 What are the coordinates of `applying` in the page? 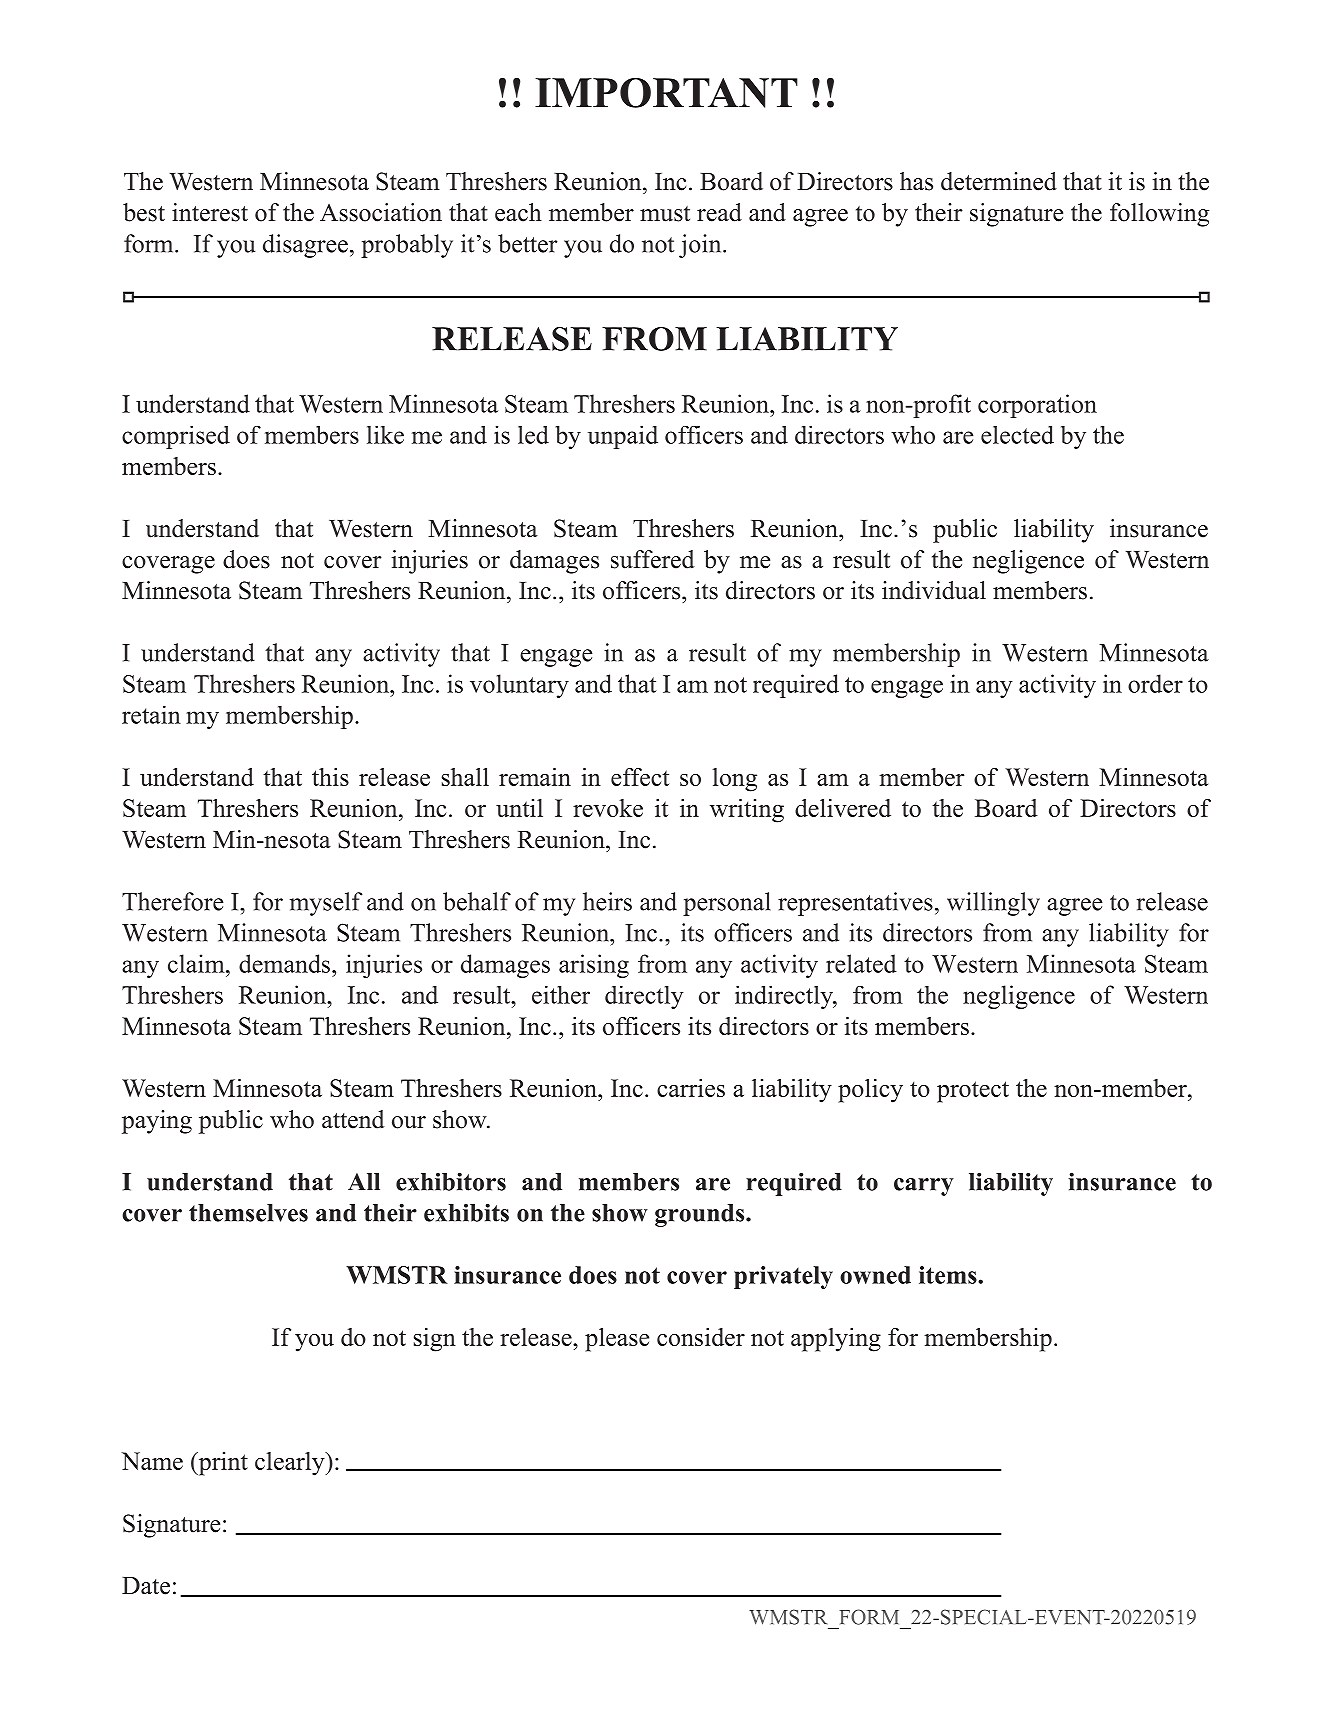 It's located at (836, 1340).
